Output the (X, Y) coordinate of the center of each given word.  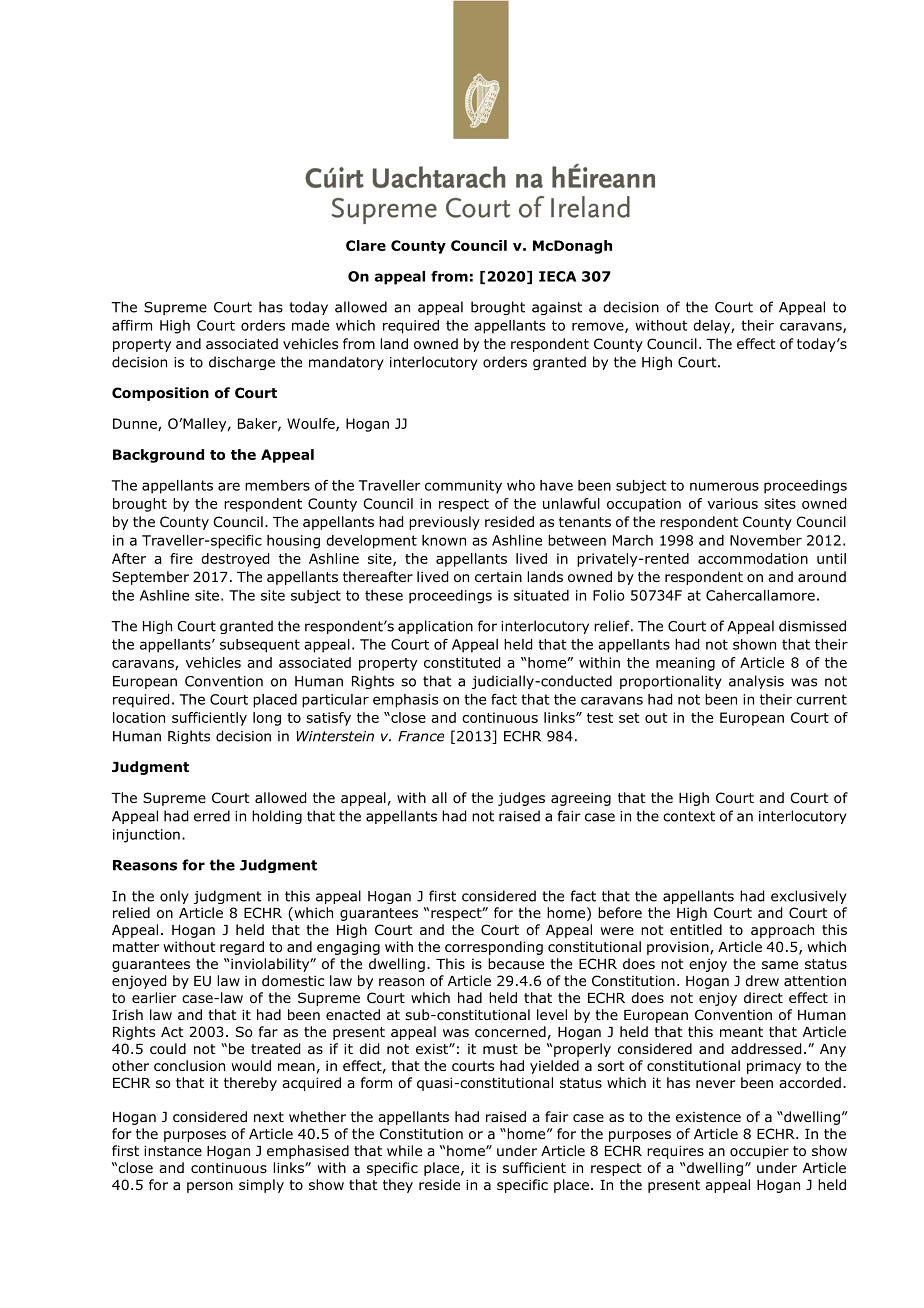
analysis (756, 682)
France (421, 736)
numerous (724, 486)
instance (173, 1150)
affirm (132, 325)
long (267, 719)
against (557, 308)
